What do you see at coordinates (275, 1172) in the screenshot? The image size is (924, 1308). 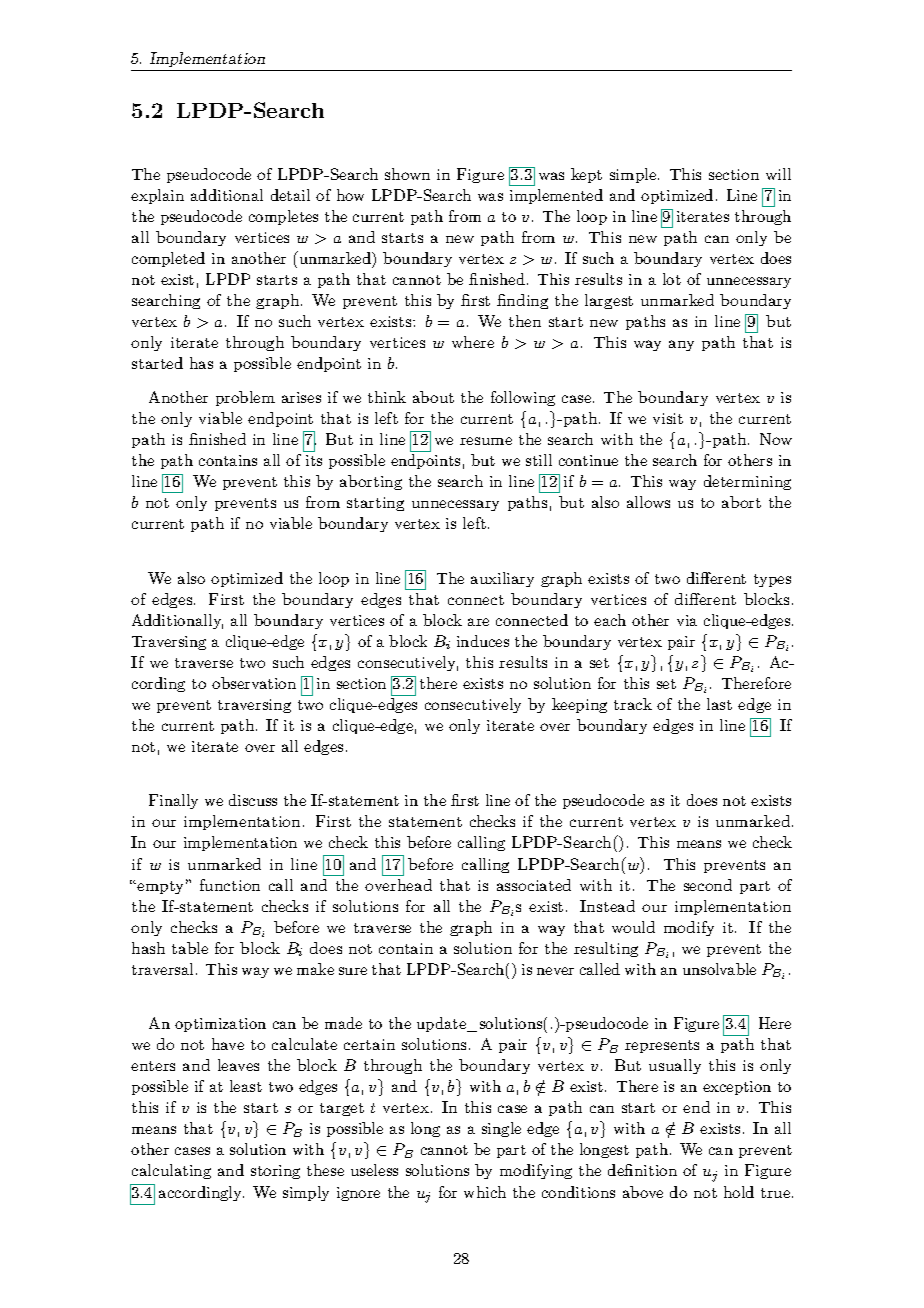 I see `storing` at bounding box center [275, 1172].
